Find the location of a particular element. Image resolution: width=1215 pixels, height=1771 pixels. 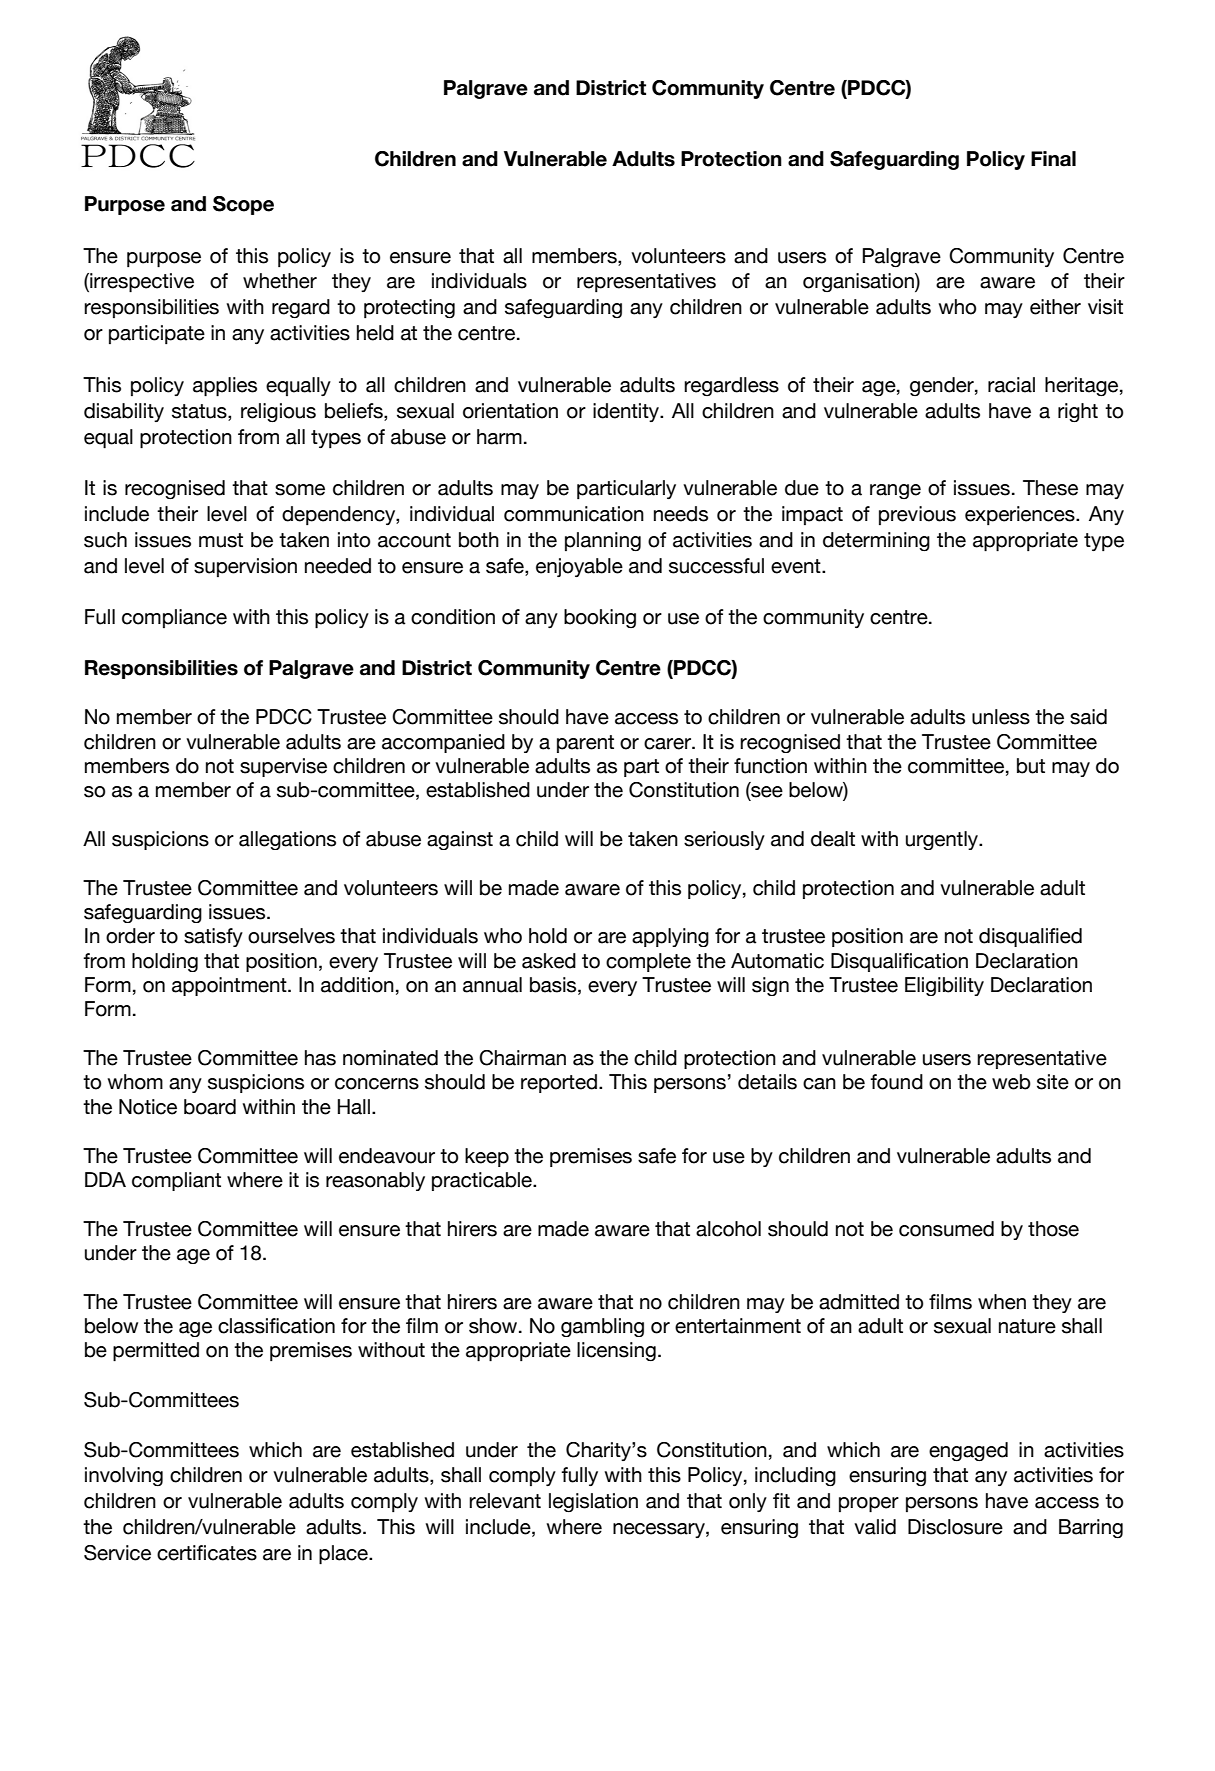

consumed is located at coordinates (946, 1229).
